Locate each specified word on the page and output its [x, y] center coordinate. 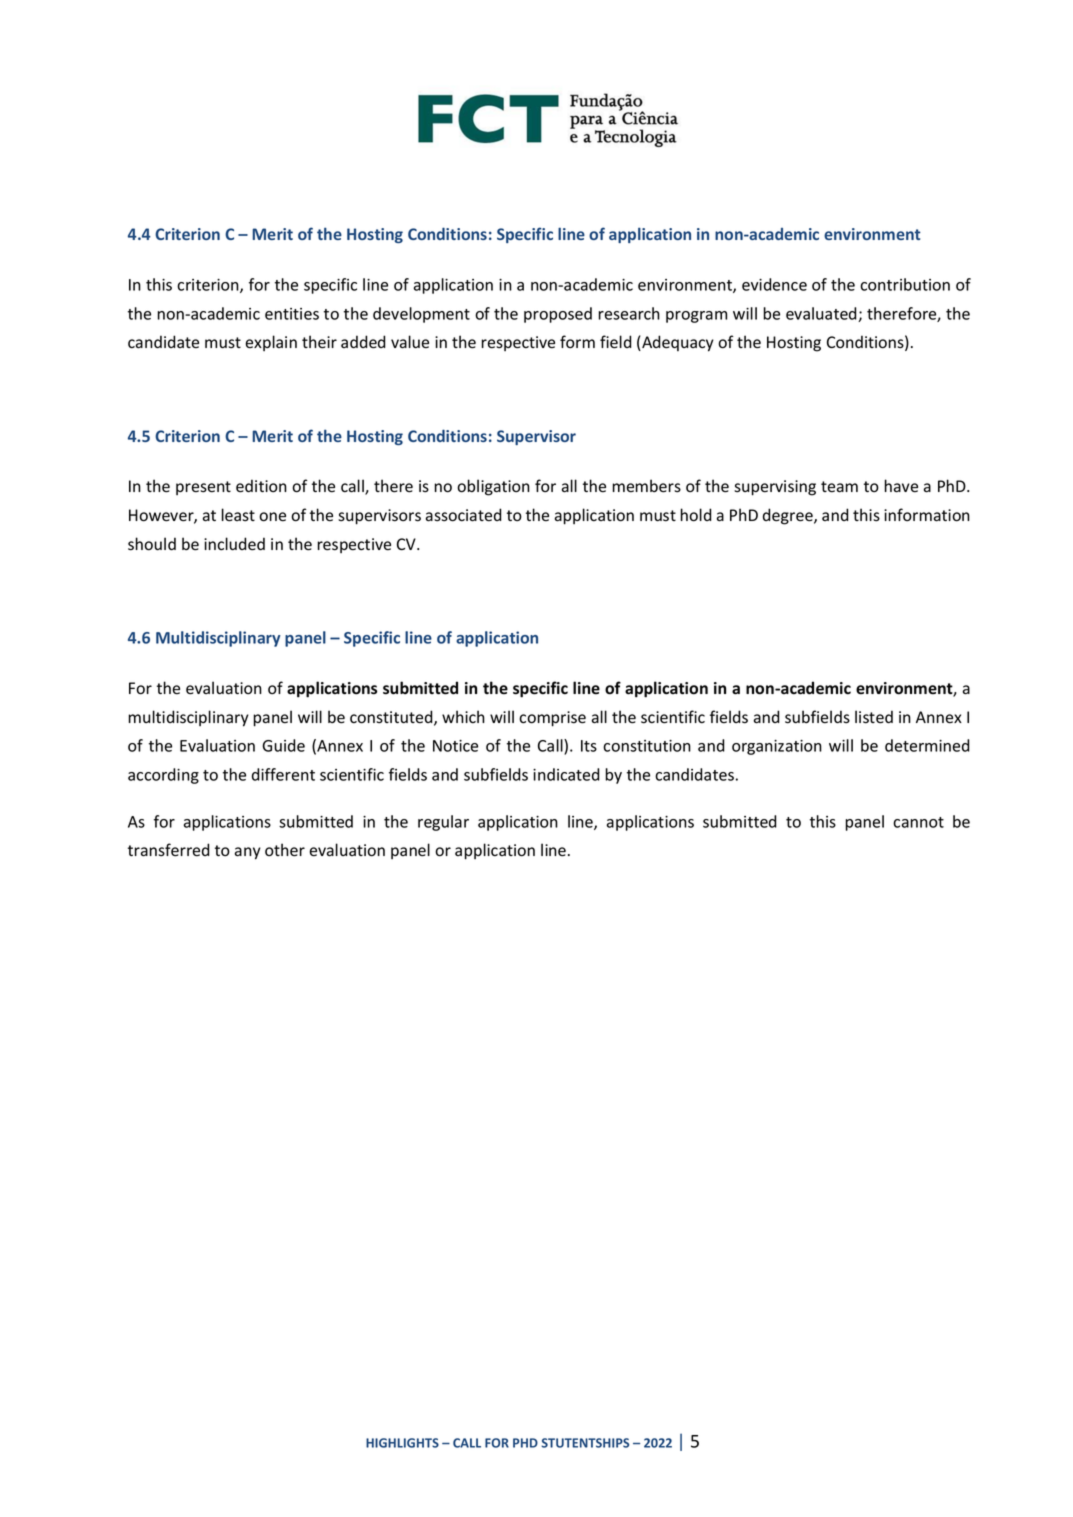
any [248, 853]
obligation [493, 487]
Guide [283, 745]
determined [927, 745]
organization [777, 747]
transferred [169, 850]
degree [789, 516]
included [234, 544]
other [285, 850]
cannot [918, 822]
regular [443, 823]
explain [271, 343]
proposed [558, 315]
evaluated [822, 314]
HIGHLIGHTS [402, 1443]
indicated [566, 774]
